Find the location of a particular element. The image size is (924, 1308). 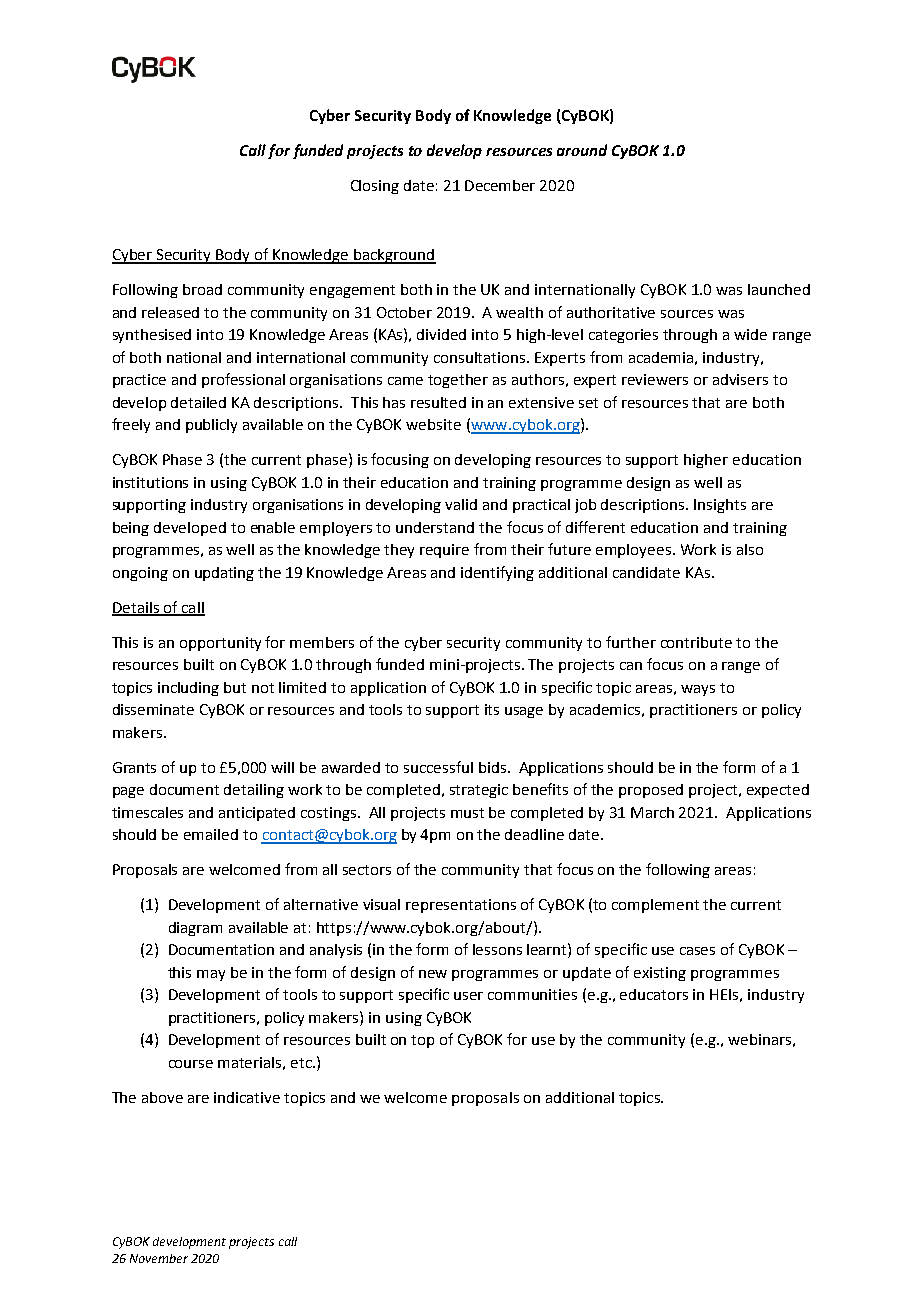

must is located at coordinates (467, 813).
